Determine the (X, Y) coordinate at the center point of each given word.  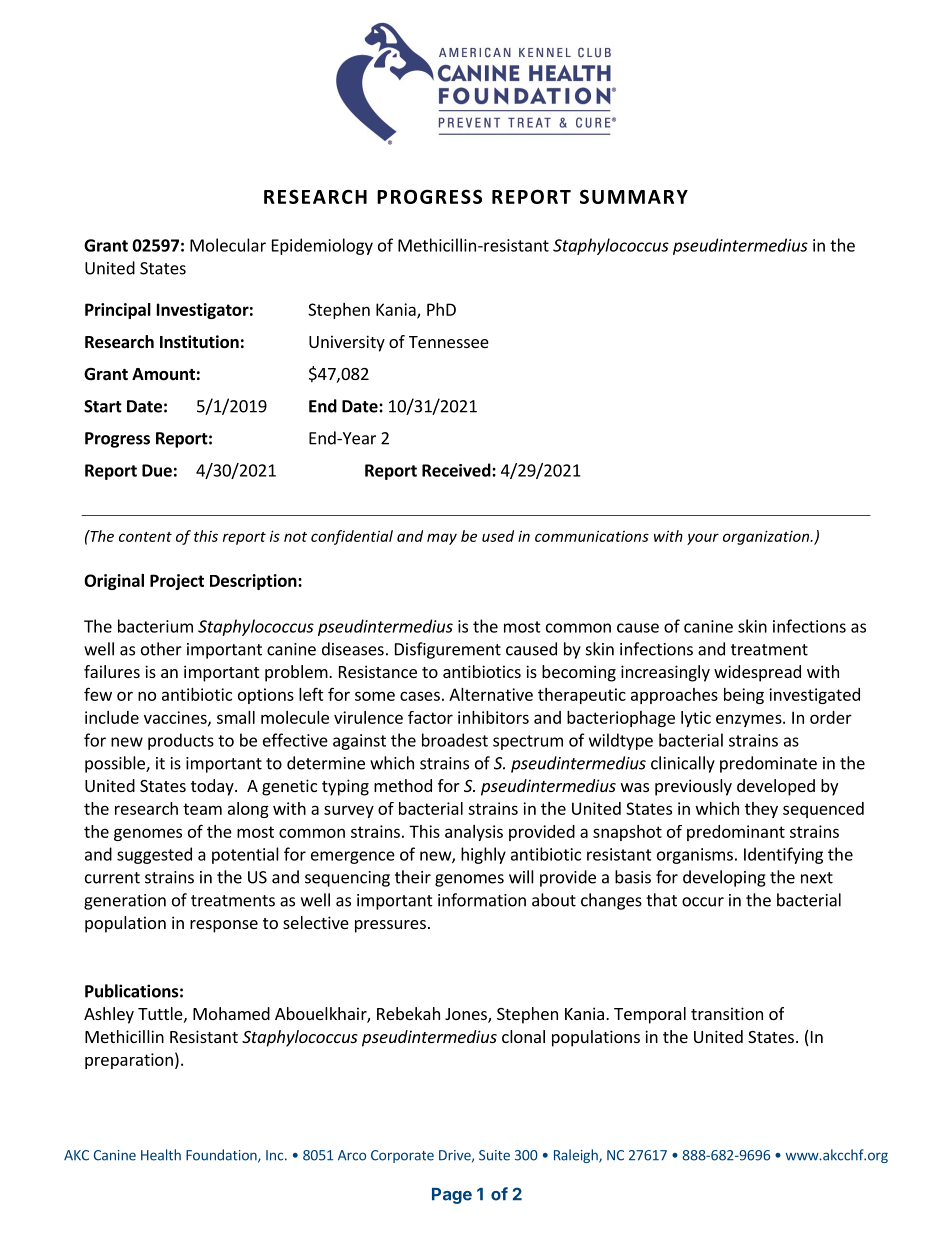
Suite (494, 1155)
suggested (154, 855)
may (442, 539)
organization (767, 537)
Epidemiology (322, 246)
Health (161, 1155)
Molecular (228, 245)
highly (483, 855)
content (145, 537)
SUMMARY (634, 196)
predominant (736, 833)
